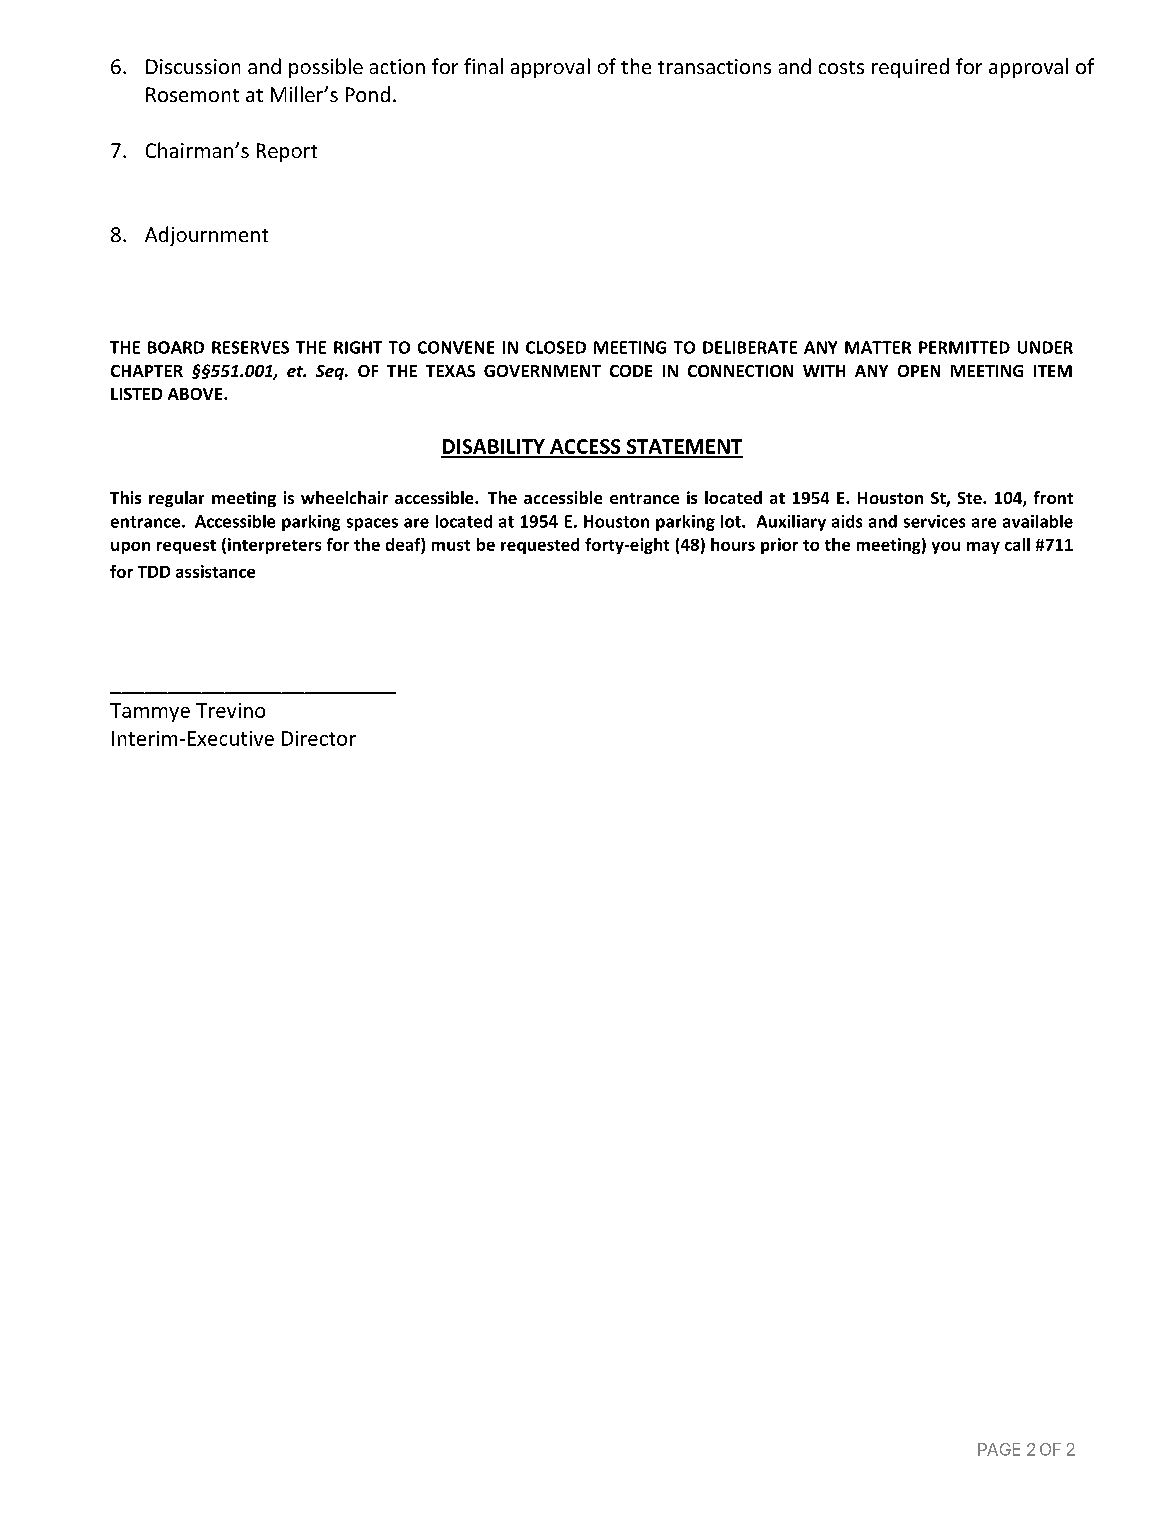  I want to click on ABOVE, so click(196, 394).
